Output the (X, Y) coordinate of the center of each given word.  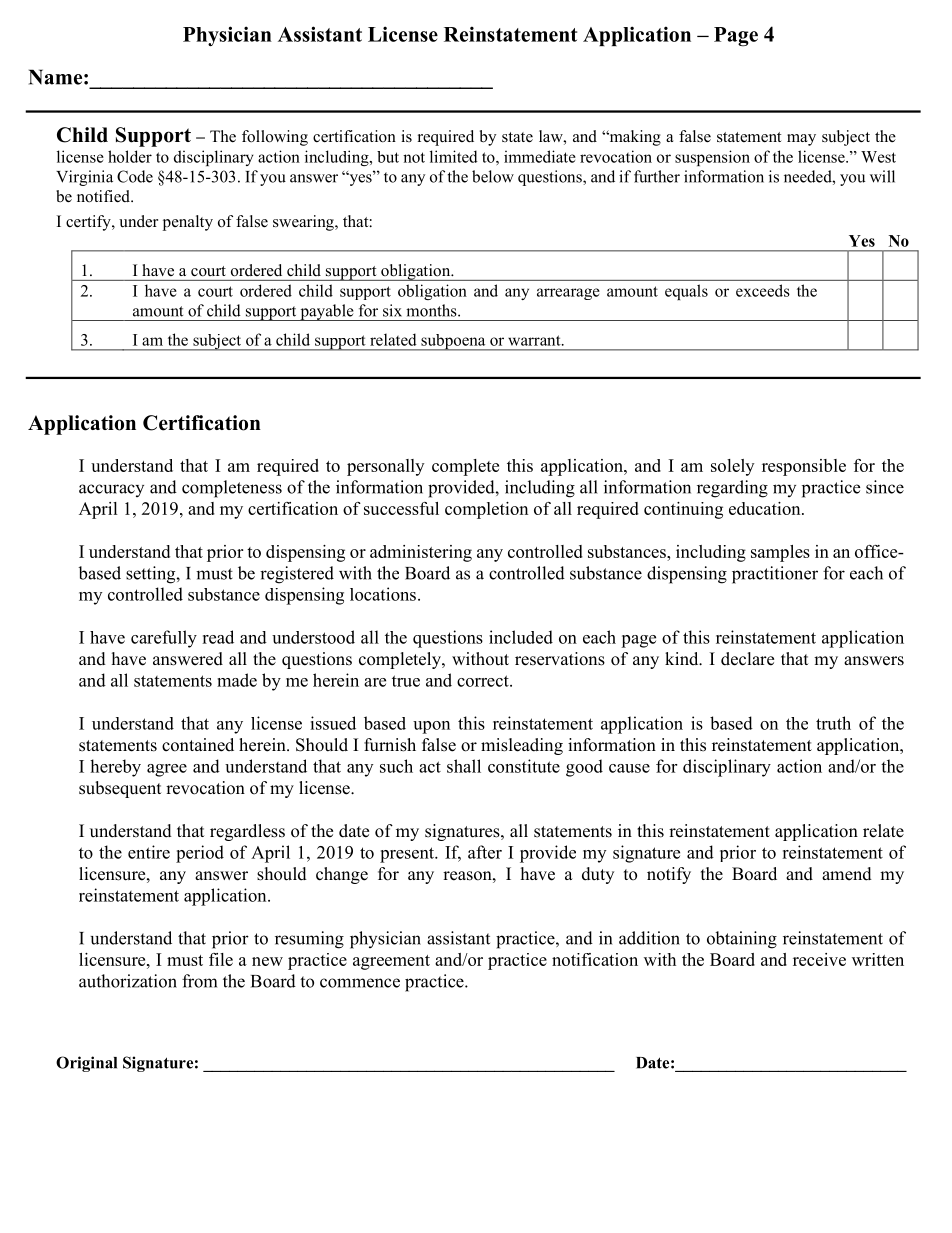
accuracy (111, 490)
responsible (804, 467)
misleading (522, 746)
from (199, 981)
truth (833, 723)
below (493, 176)
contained (198, 745)
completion (486, 510)
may (801, 140)
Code (135, 176)
